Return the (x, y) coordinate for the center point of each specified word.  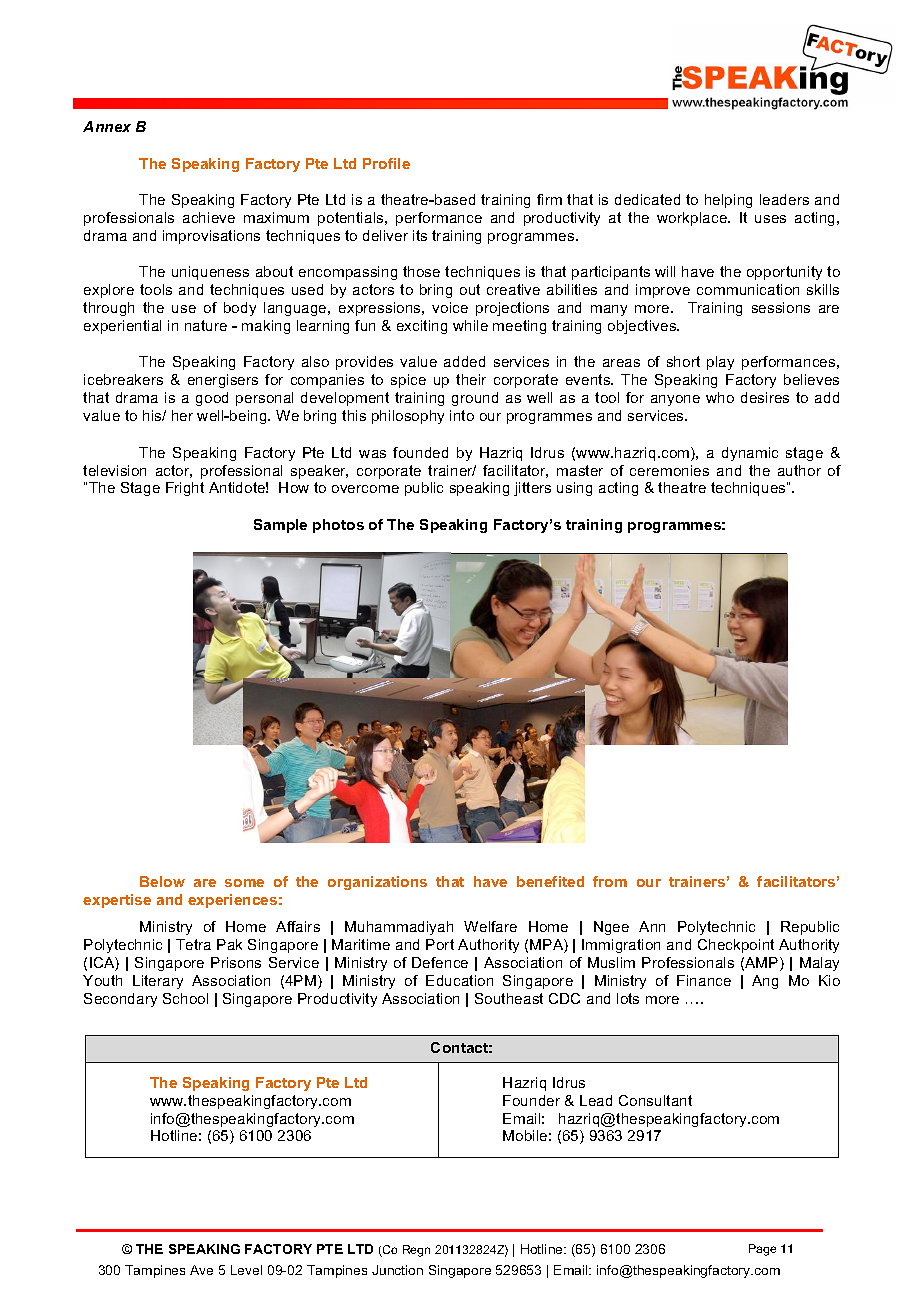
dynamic (750, 454)
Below (162, 881)
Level (246, 1270)
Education (459, 980)
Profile (386, 163)
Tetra (193, 944)
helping (728, 201)
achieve (209, 217)
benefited (550, 881)
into (462, 415)
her (182, 415)
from (610, 881)
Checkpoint (736, 946)
